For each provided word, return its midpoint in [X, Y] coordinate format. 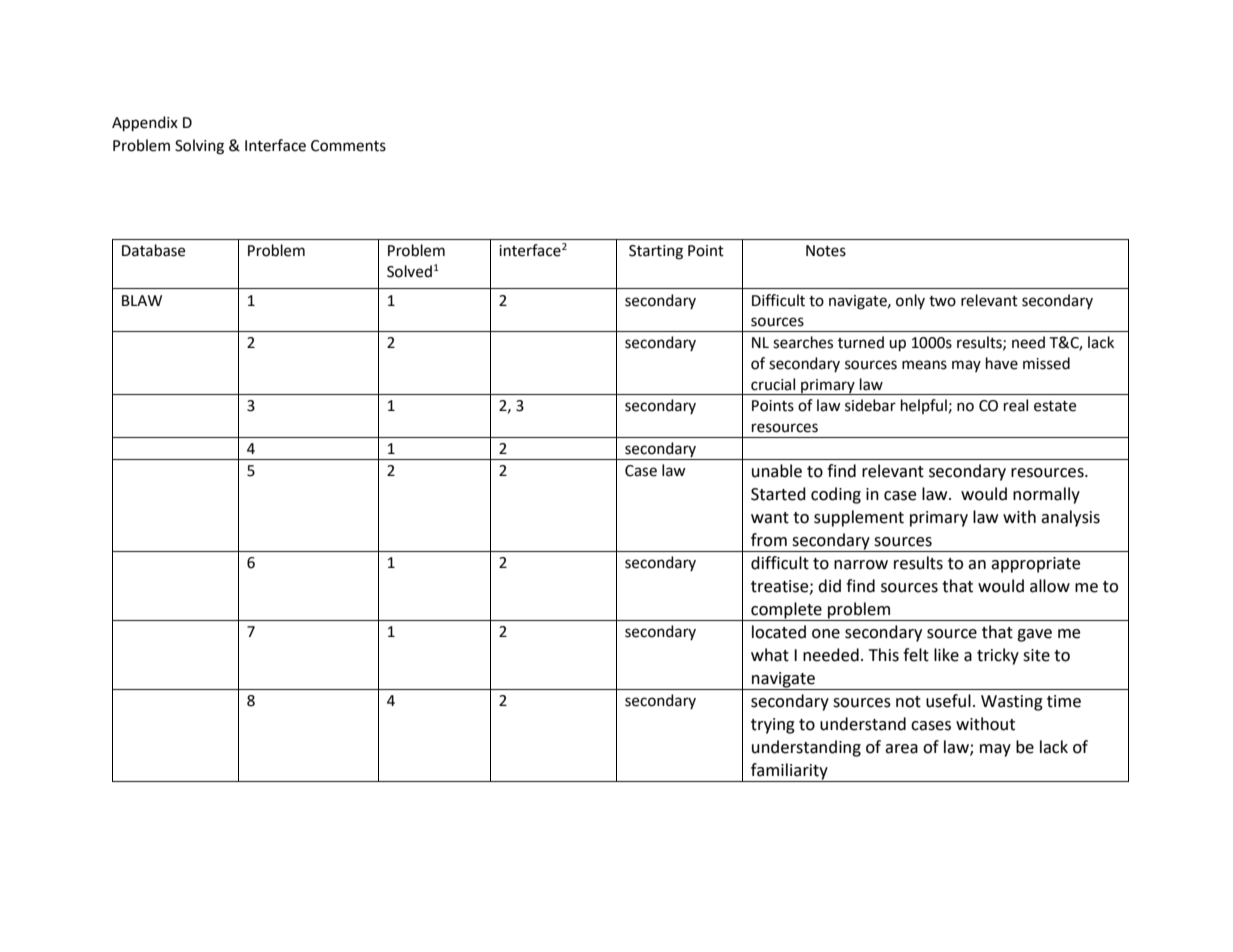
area [901, 749]
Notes [826, 251]
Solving [199, 147]
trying [773, 726]
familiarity [789, 772]
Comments [348, 146]
